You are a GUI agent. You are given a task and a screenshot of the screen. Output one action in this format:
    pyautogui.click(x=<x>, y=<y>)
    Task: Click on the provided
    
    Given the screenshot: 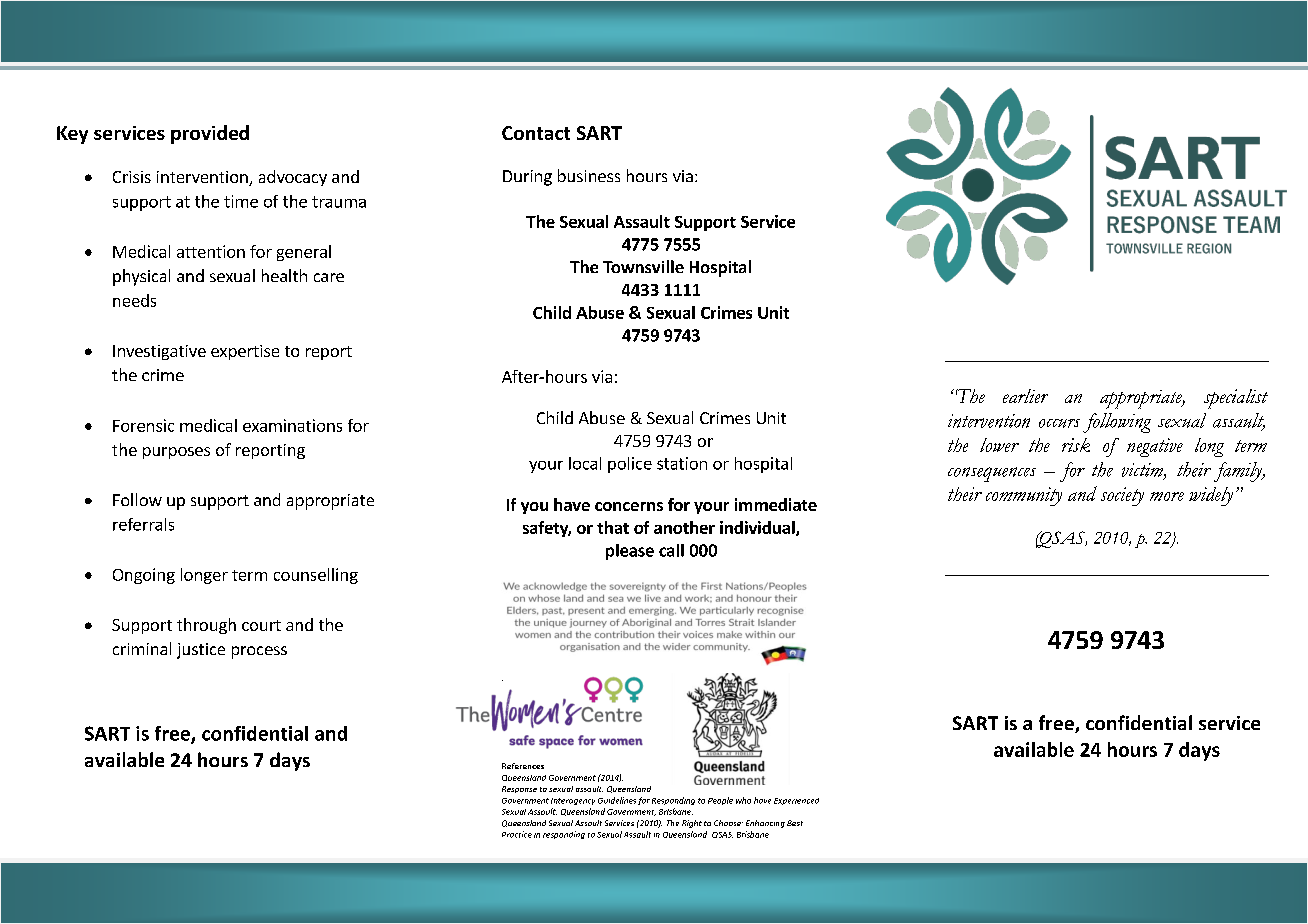 What is the action you would take?
    pyautogui.click(x=210, y=134)
